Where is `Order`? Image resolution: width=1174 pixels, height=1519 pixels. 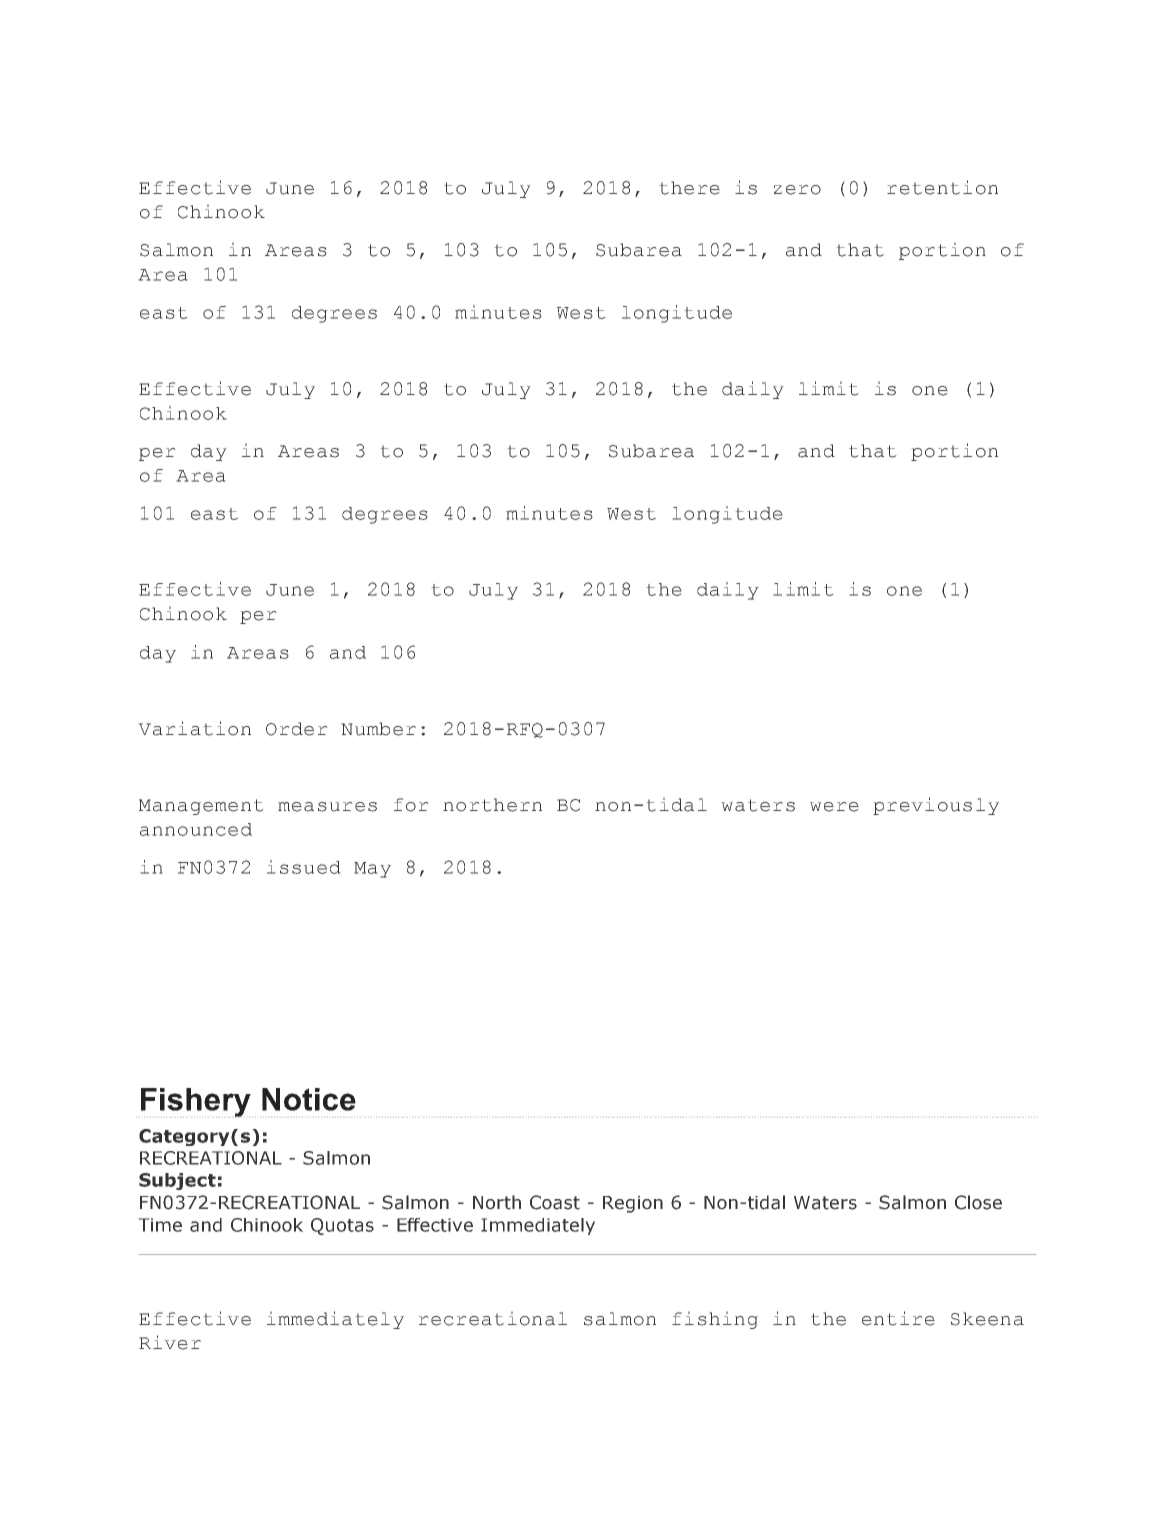
Order is located at coordinates (297, 729).
